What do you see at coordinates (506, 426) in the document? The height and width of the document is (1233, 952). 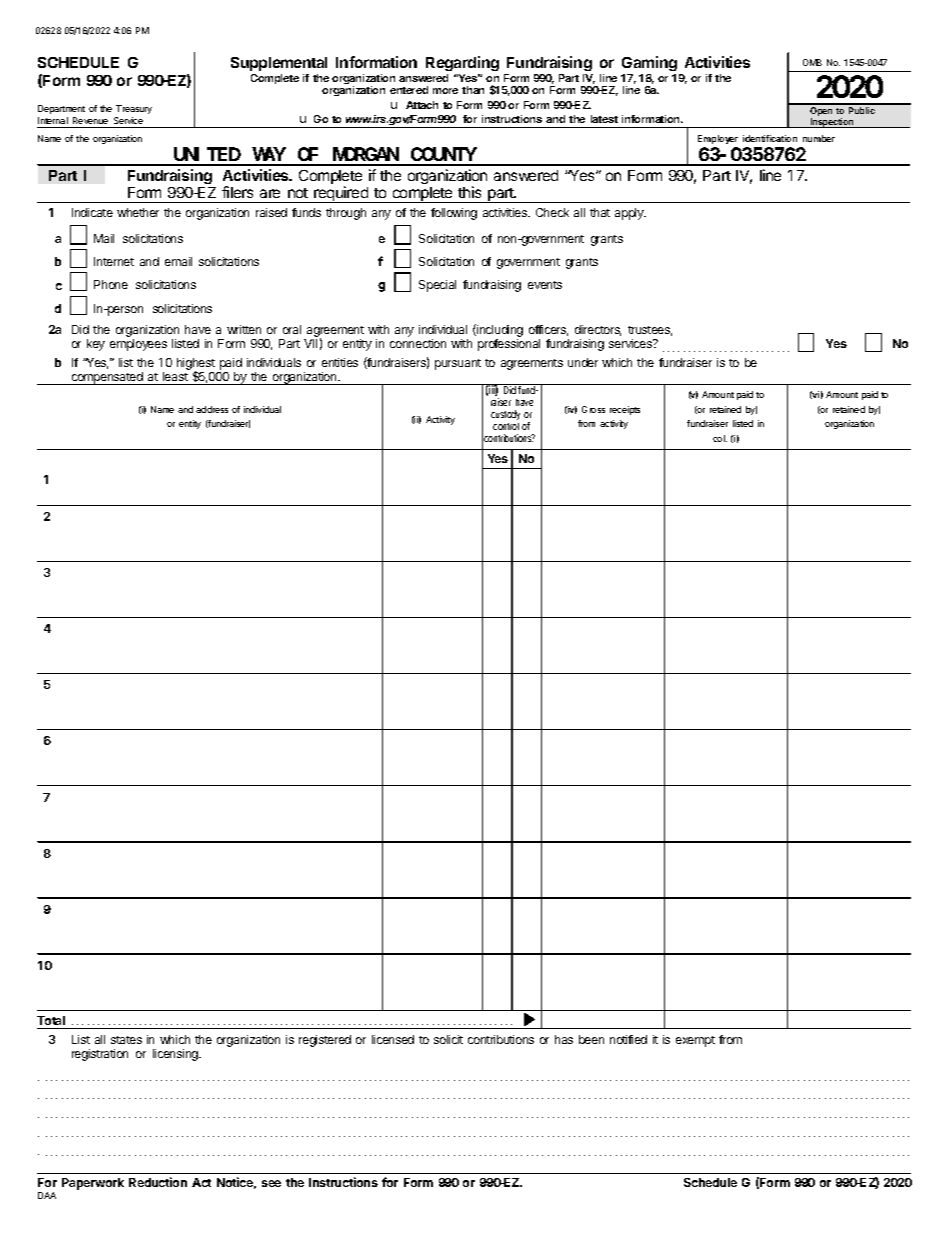 I see `control` at bounding box center [506, 426].
